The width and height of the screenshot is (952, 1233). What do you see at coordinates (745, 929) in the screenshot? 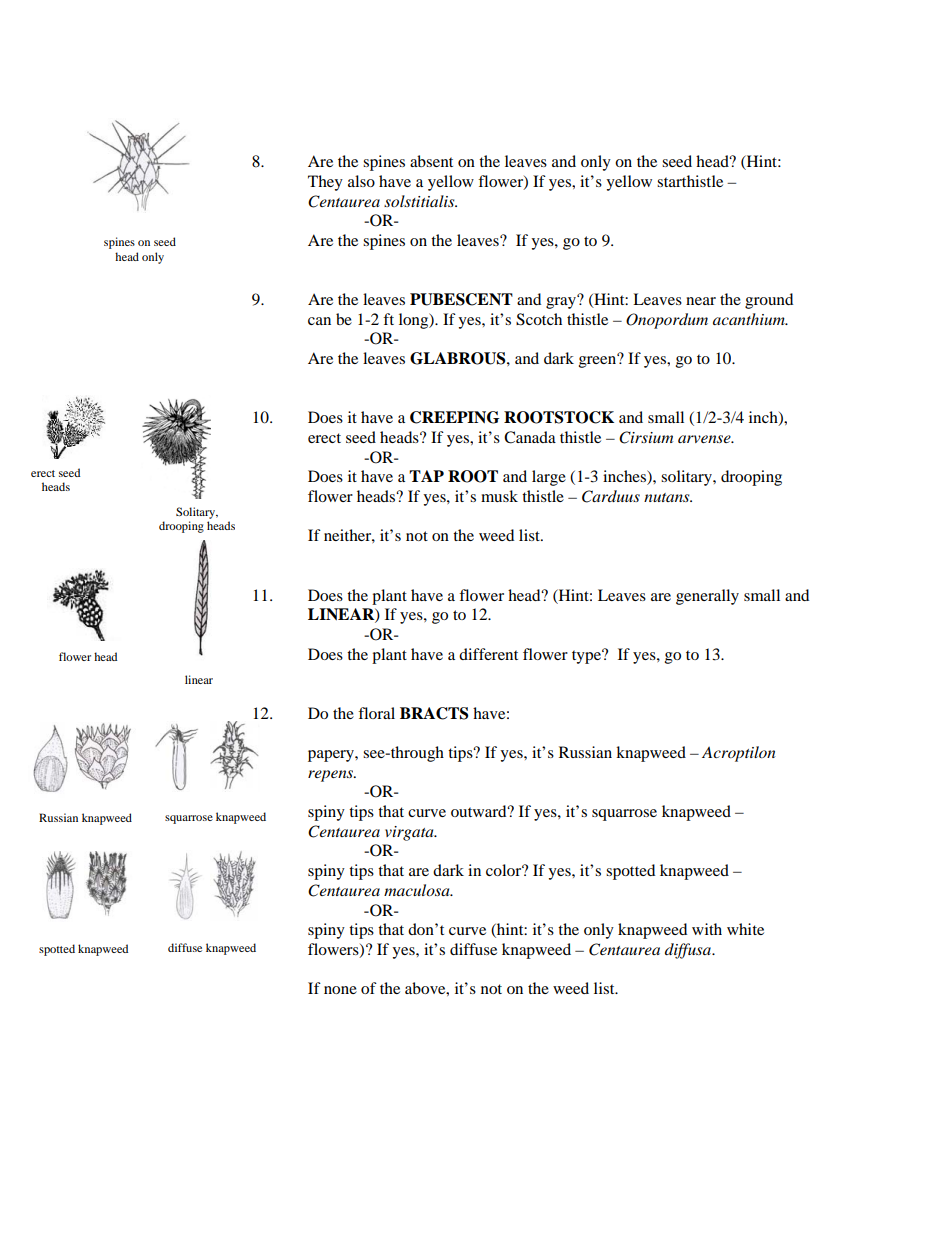
I see `white` at bounding box center [745, 929].
